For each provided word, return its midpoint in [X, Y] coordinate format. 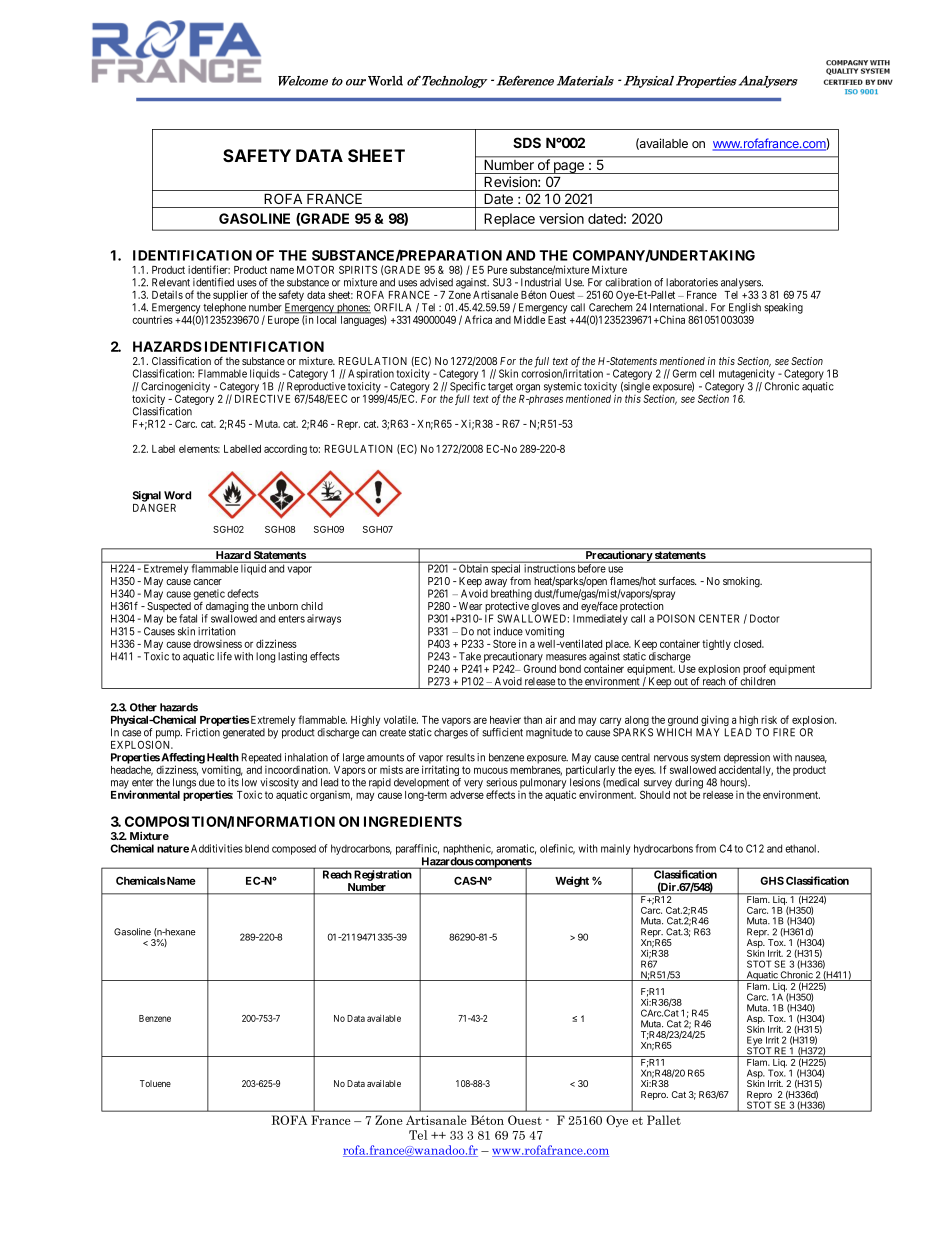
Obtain [473, 568]
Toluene [155, 1083]
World [385, 81]
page [568, 168]
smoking [742, 582]
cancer [207, 582]
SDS [527, 142]
